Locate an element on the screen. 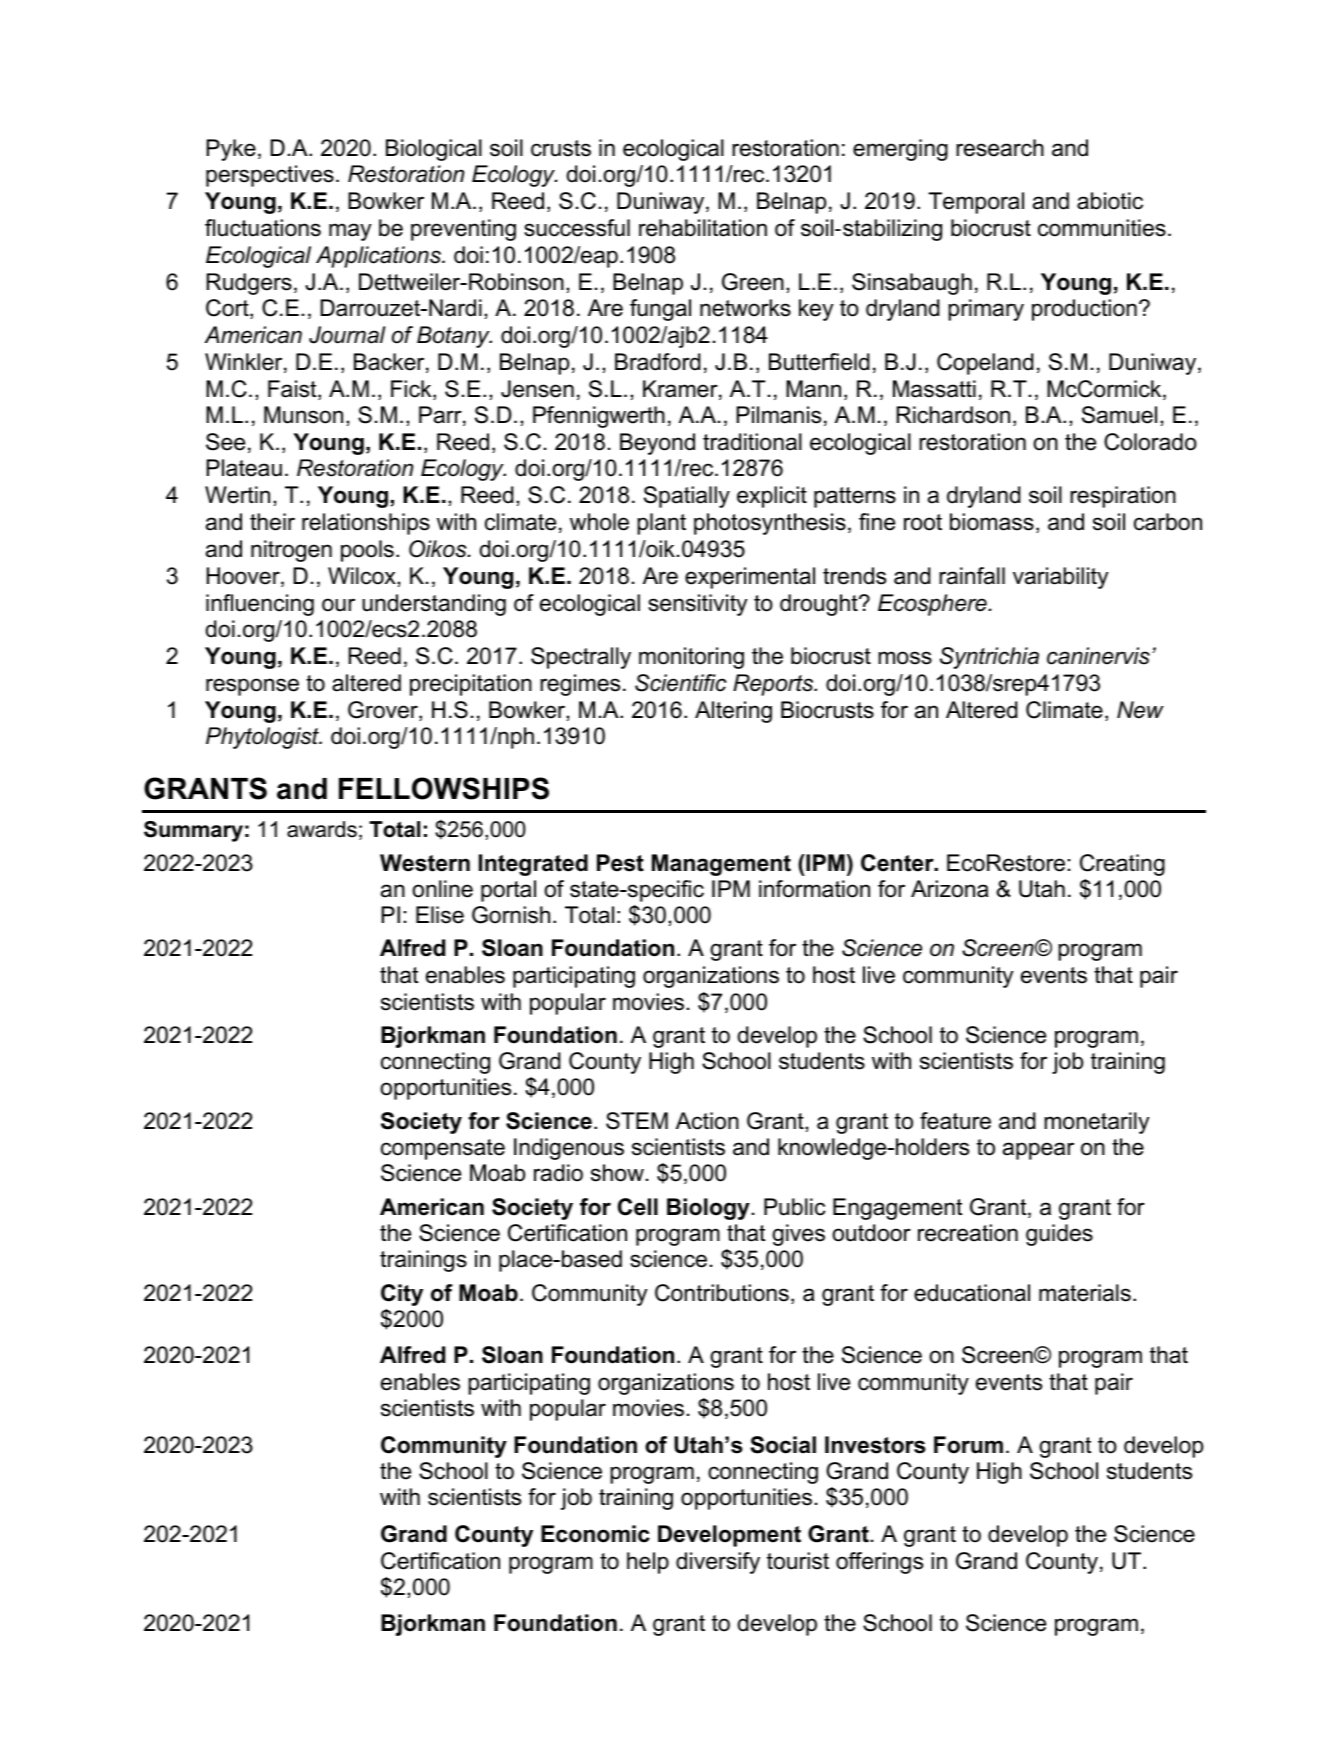 Image resolution: width=1342 pixels, height=1737 pixels. rehabilitation is located at coordinates (703, 228).
